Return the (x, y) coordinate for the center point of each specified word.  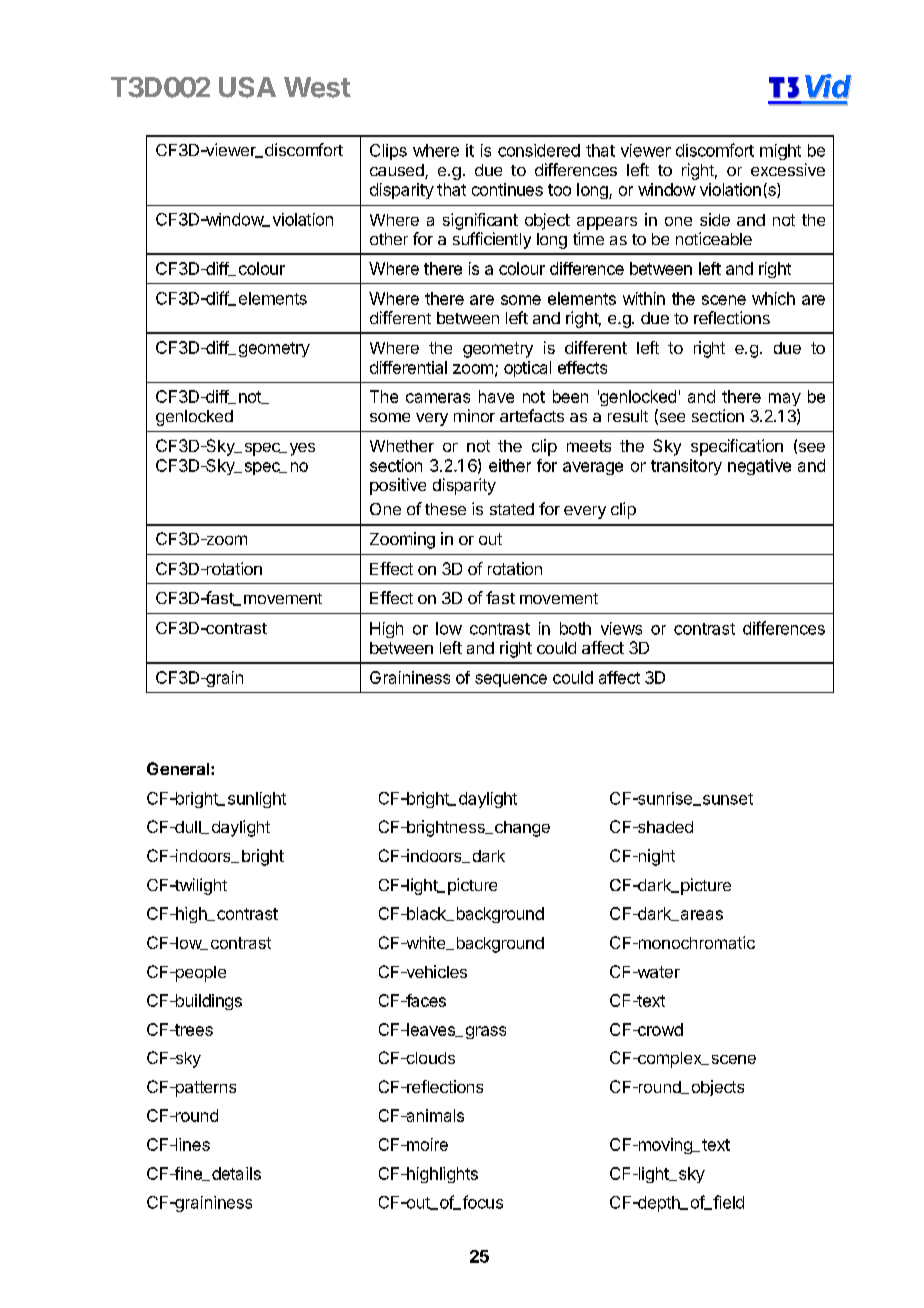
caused (398, 171)
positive (398, 486)
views (621, 628)
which (773, 298)
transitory (686, 467)
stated (512, 509)
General (179, 768)
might (780, 152)
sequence (511, 680)
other (389, 239)
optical (527, 369)
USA (247, 87)
